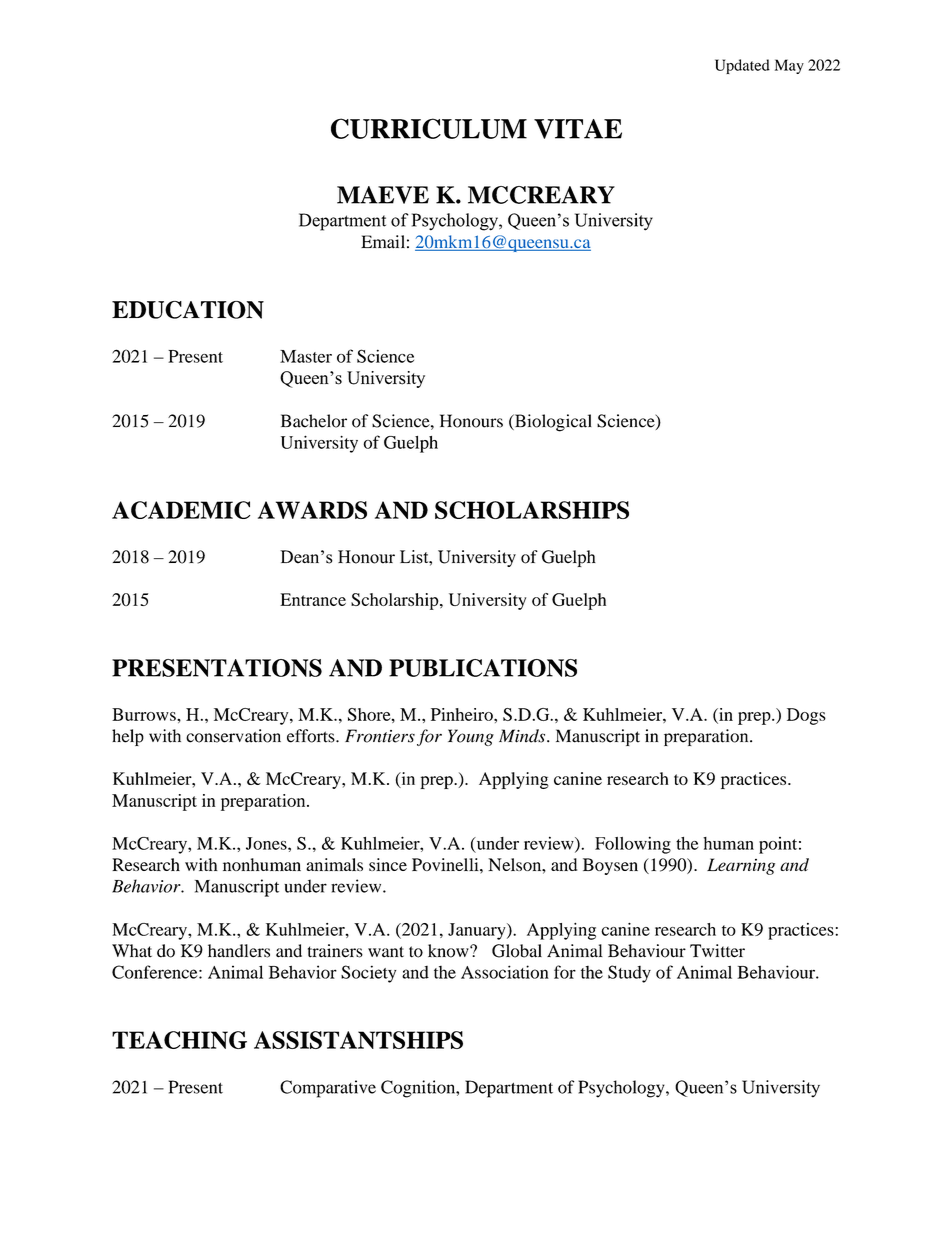 Image resolution: width=952 pixels, height=1233 pixels. Describe the element at coordinates (741, 866) in the screenshot. I see `Learning` at that location.
